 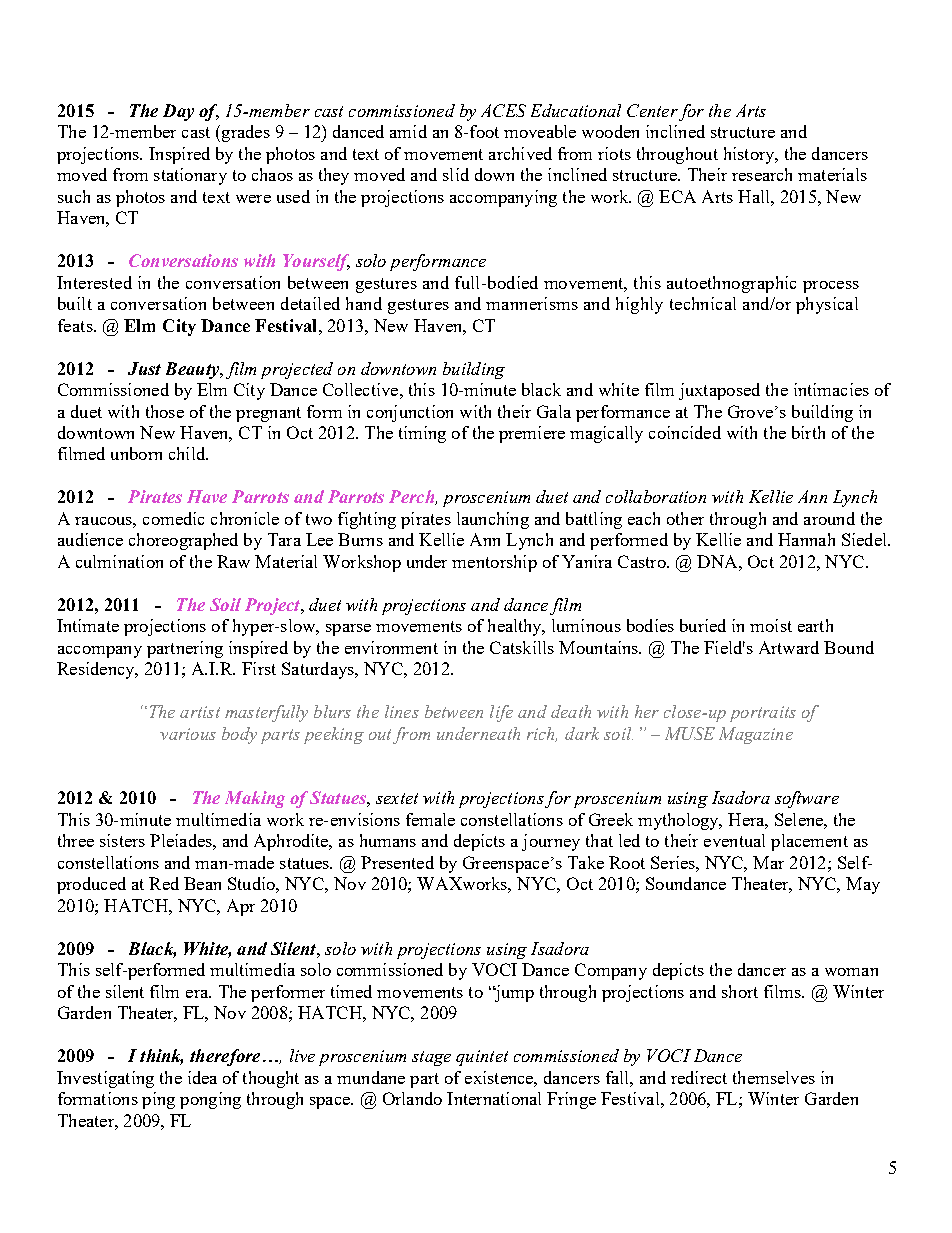 What do you see at coordinates (774, 1077) in the image?
I see `themselves` at bounding box center [774, 1077].
